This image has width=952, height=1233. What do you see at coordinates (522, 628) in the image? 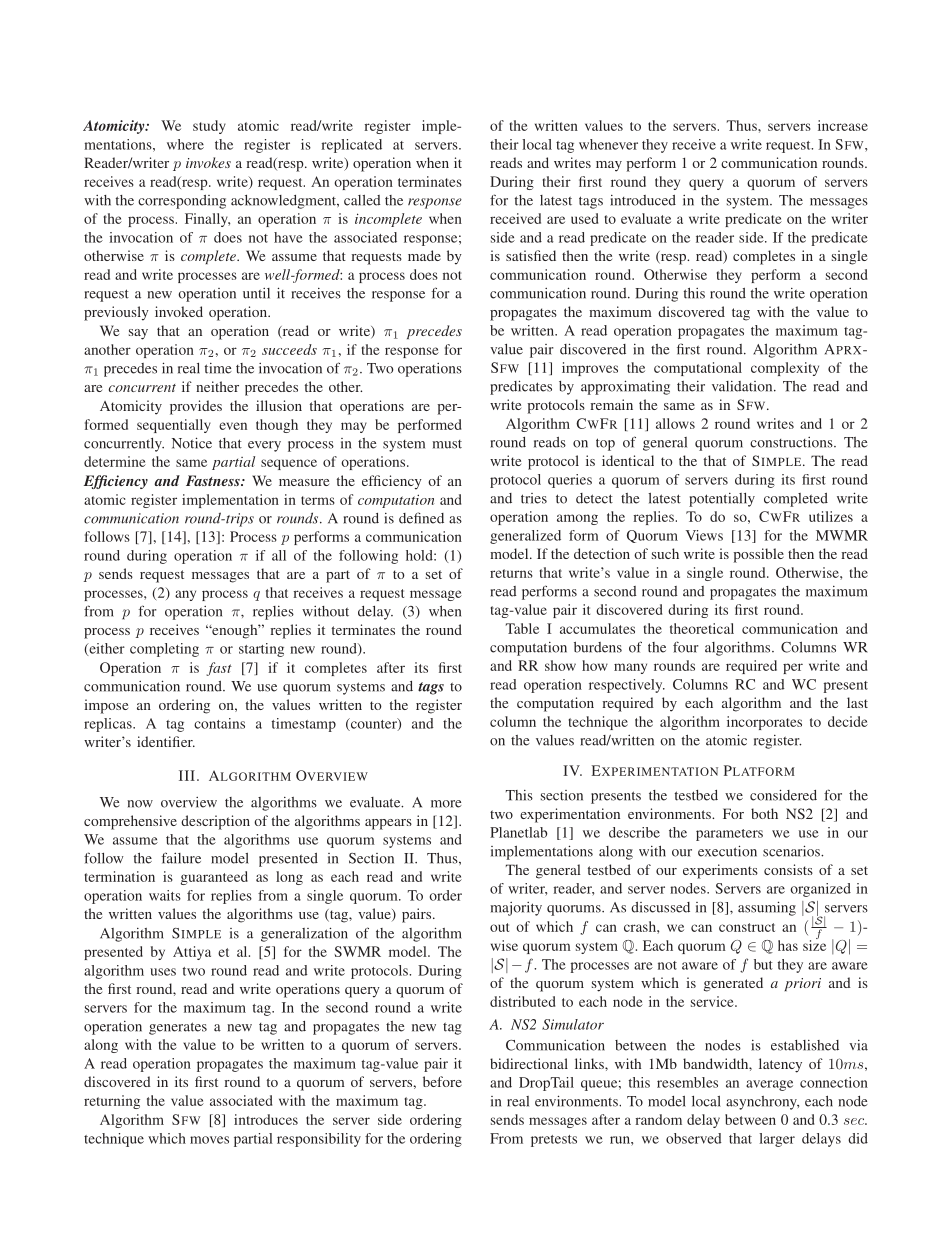
I see `Table` at bounding box center [522, 628].
